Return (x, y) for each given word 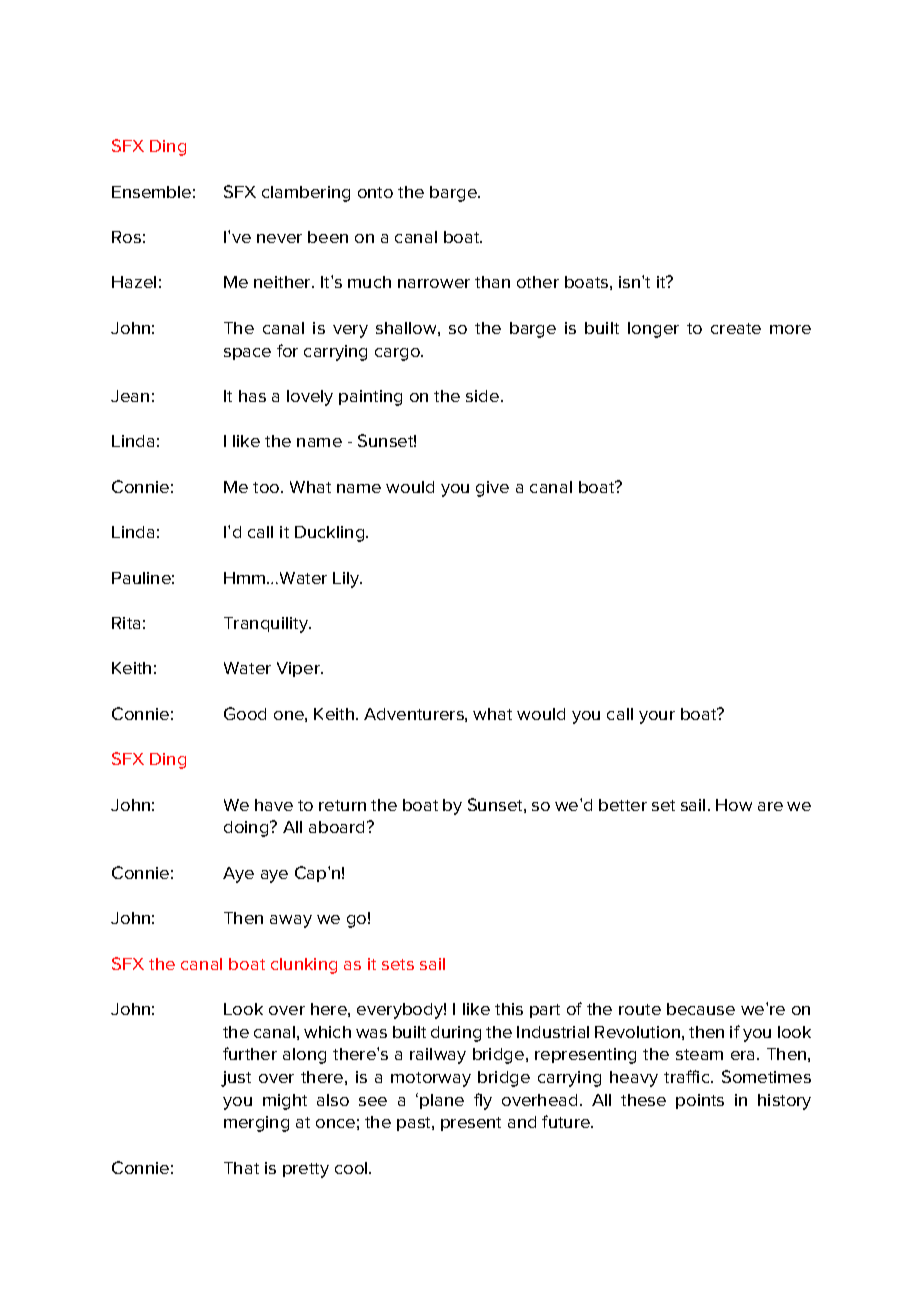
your (657, 717)
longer (653, 330)
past (415, 1124)
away (291, 921)
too (267, 487)
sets (398, 964)
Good (245, 713)
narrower (434, 283)
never (279, 238)
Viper (299, 669)
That (241, 1168)
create (736, 328)
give (492, 489)
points (700, 1101)
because (701, 1009)
